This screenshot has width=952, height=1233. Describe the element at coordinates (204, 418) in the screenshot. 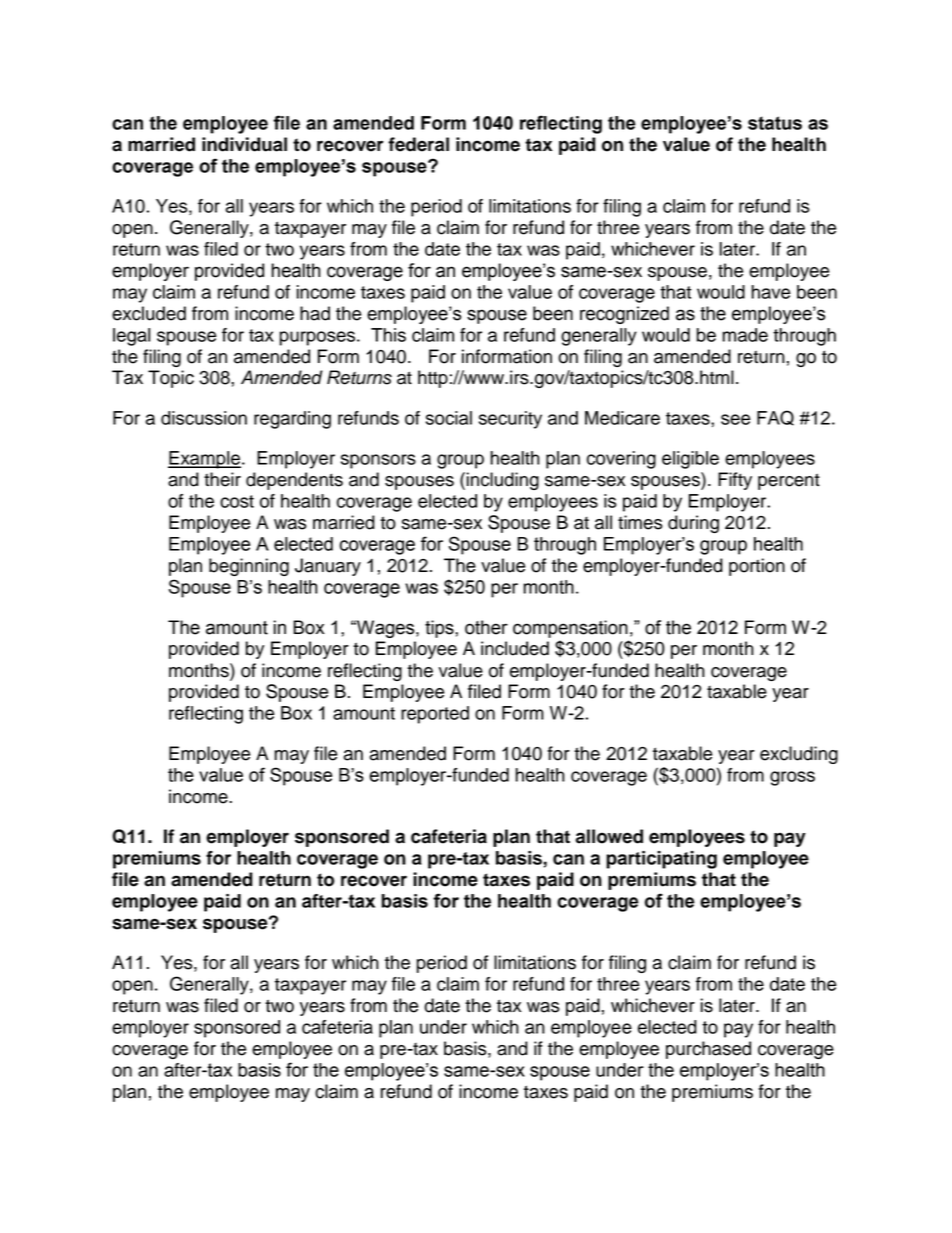

I see `discussion` at that location.
